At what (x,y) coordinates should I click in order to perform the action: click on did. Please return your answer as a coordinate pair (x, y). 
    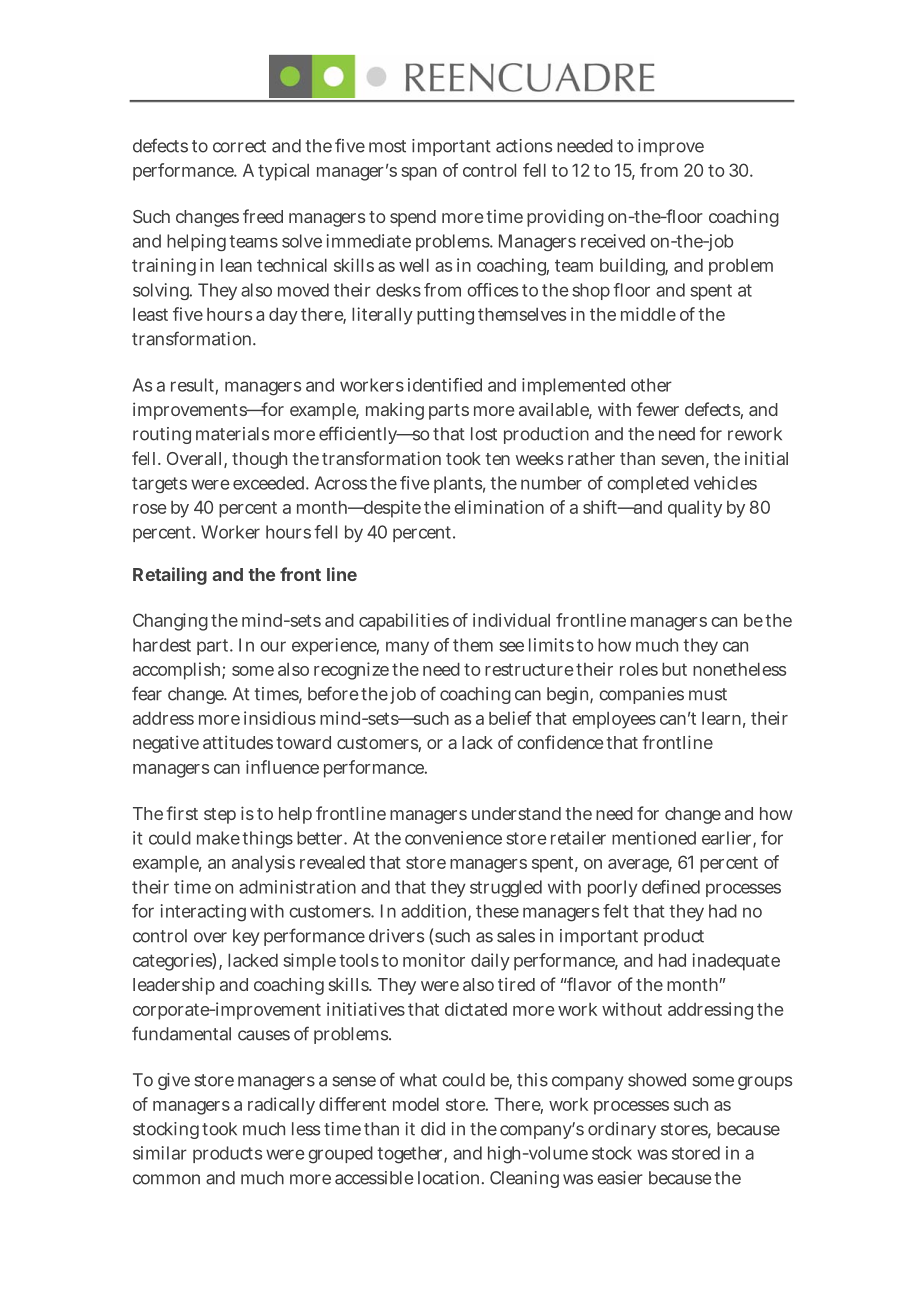
    Looking at the image, I should click on (433, 1129).
